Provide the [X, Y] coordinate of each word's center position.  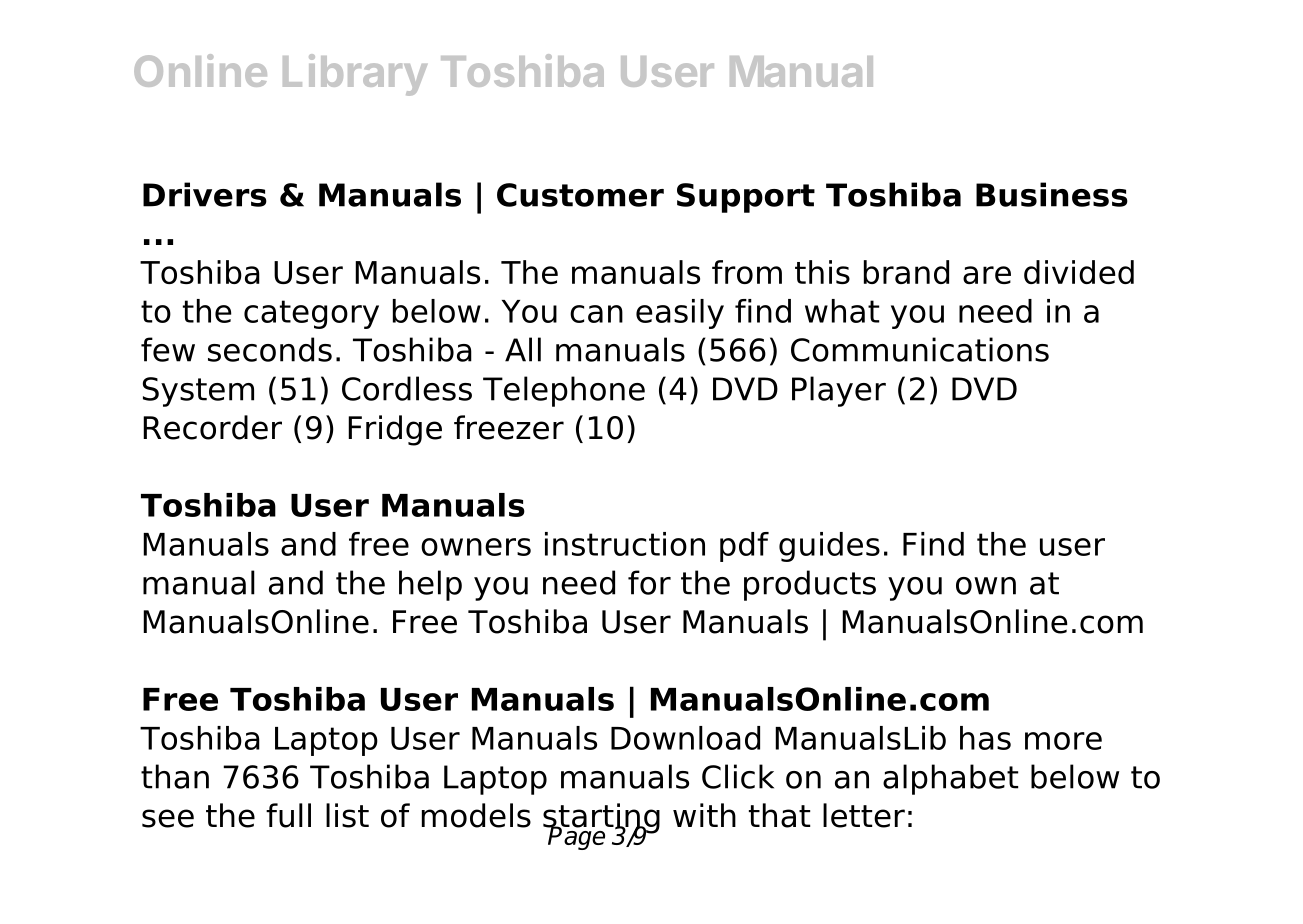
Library [355, 75]
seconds [270, 349]
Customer [580, 195]
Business [1052, 194]
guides [829, 547]
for [649, 582]
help [430, 585]
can [596, 314]
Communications [920, 349]
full [288, 815]
